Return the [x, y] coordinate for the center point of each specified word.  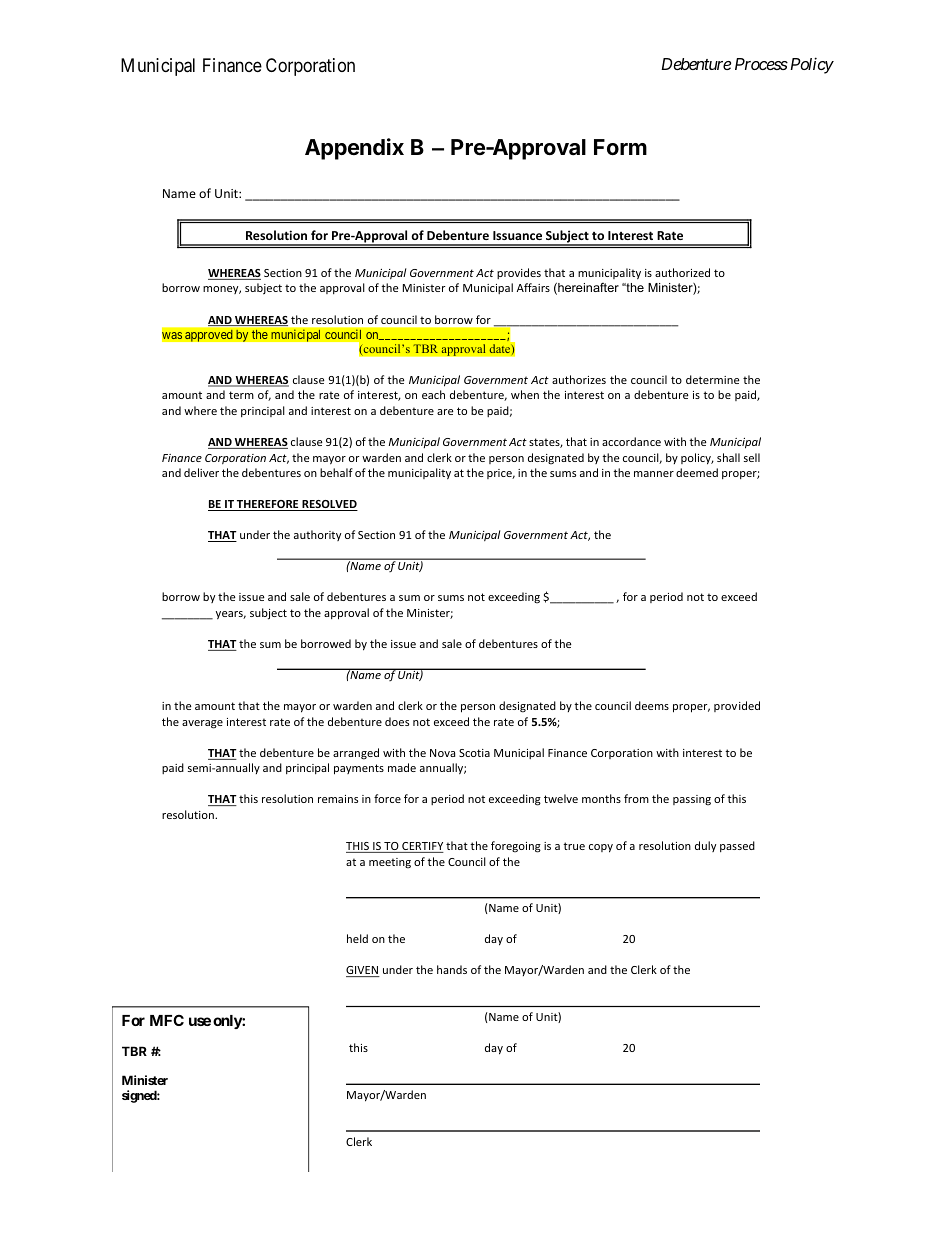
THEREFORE [268, 505]
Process [761, 64]
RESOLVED [329, 505]
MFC [167, 1020]
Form [620, 147]
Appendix [354, 149]
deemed [697, 472]
